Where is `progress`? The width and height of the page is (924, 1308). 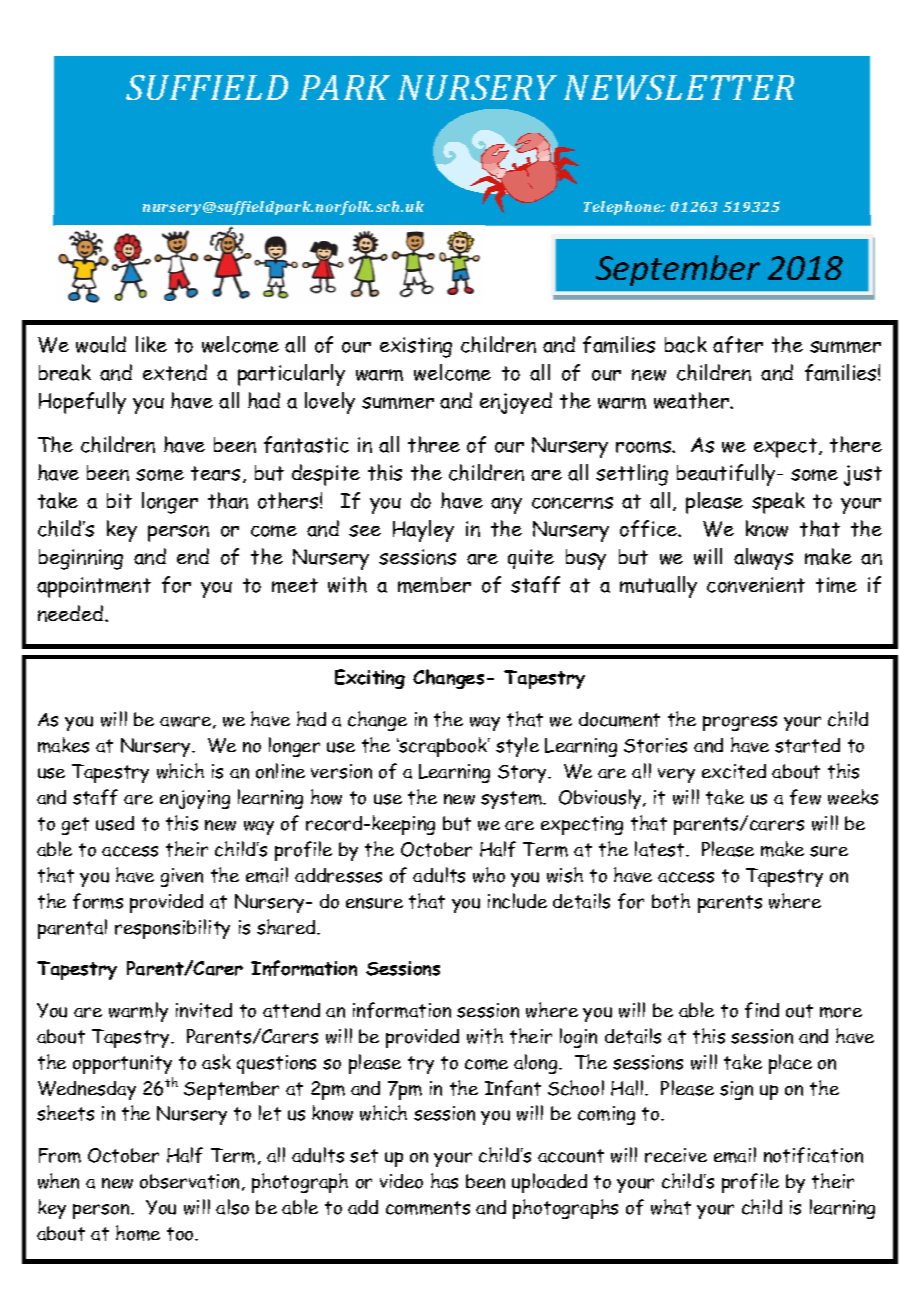 progress is located at coordinates (740, 723).
